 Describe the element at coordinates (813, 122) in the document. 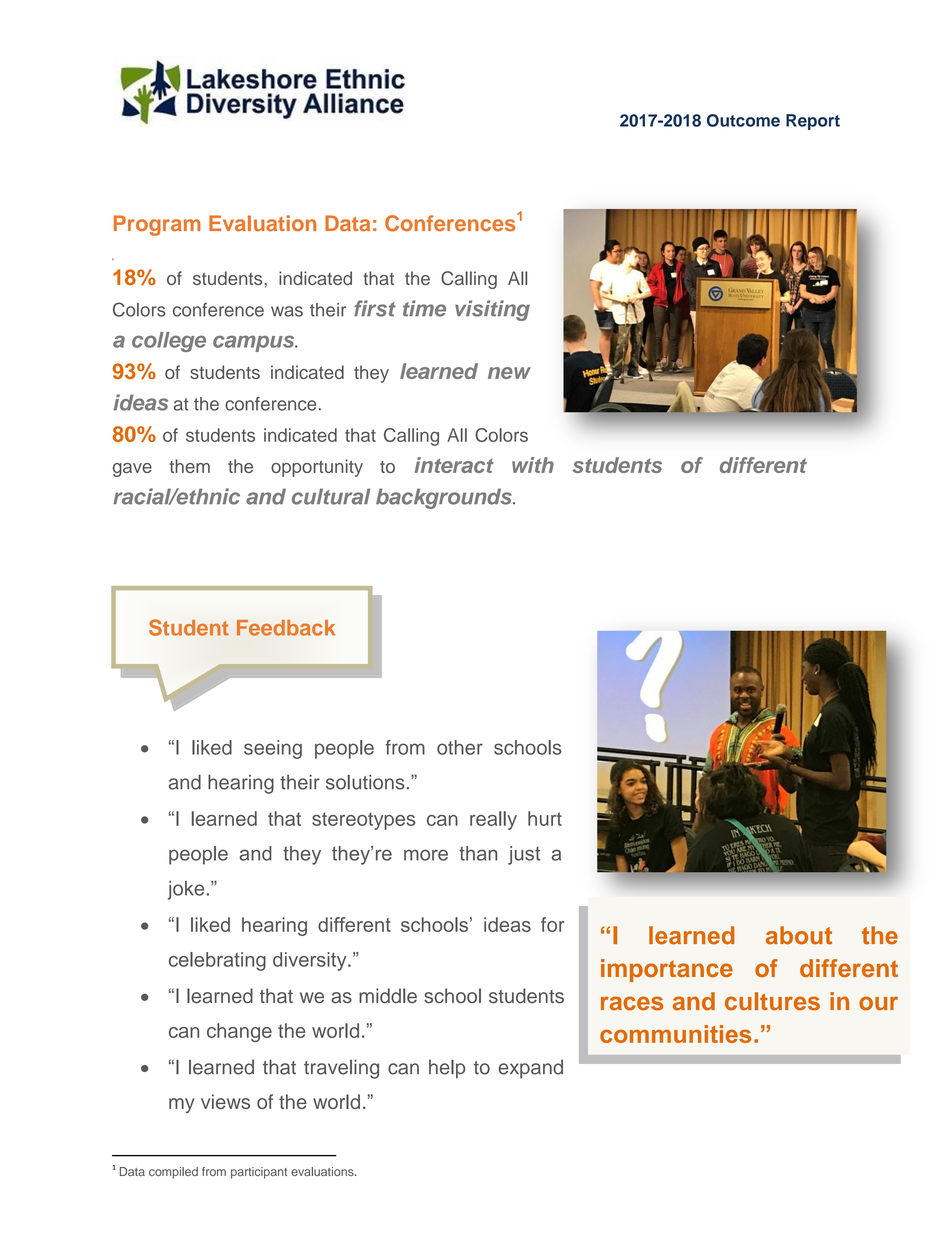

I see `Report` at that location.
